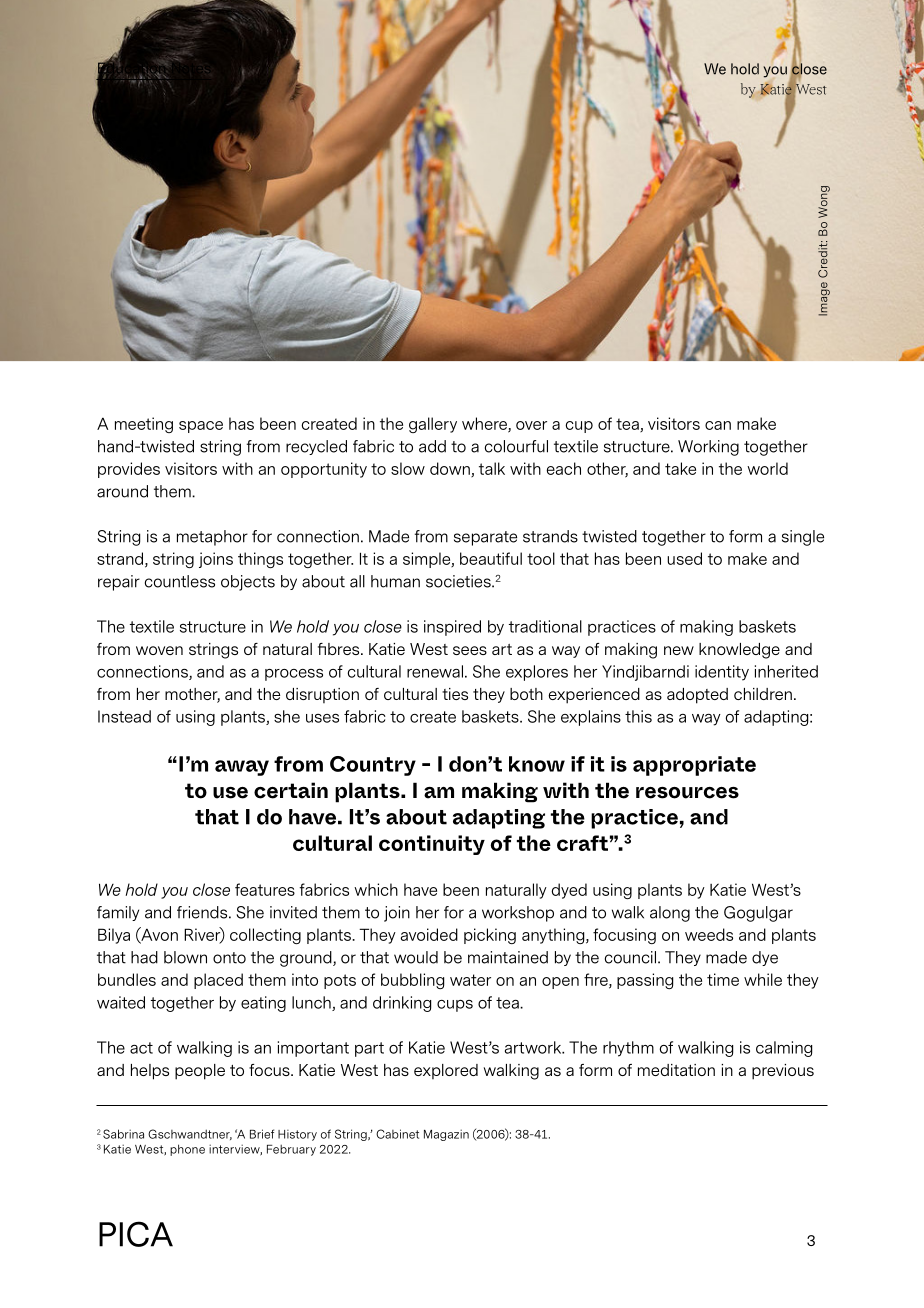  I want to click on weeds, so click(709, 934).
